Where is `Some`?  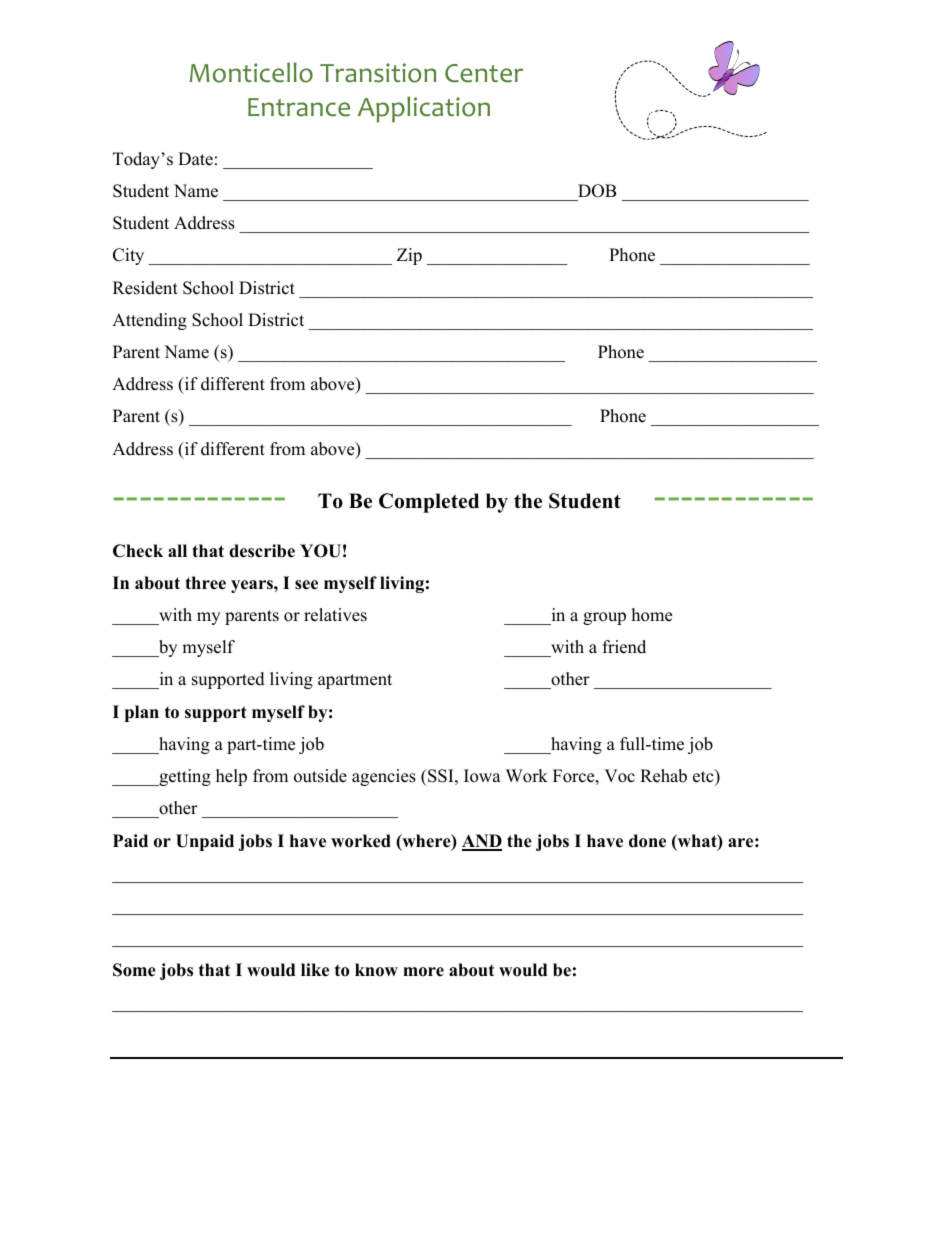
Some is located at coordinates (134, 970).
